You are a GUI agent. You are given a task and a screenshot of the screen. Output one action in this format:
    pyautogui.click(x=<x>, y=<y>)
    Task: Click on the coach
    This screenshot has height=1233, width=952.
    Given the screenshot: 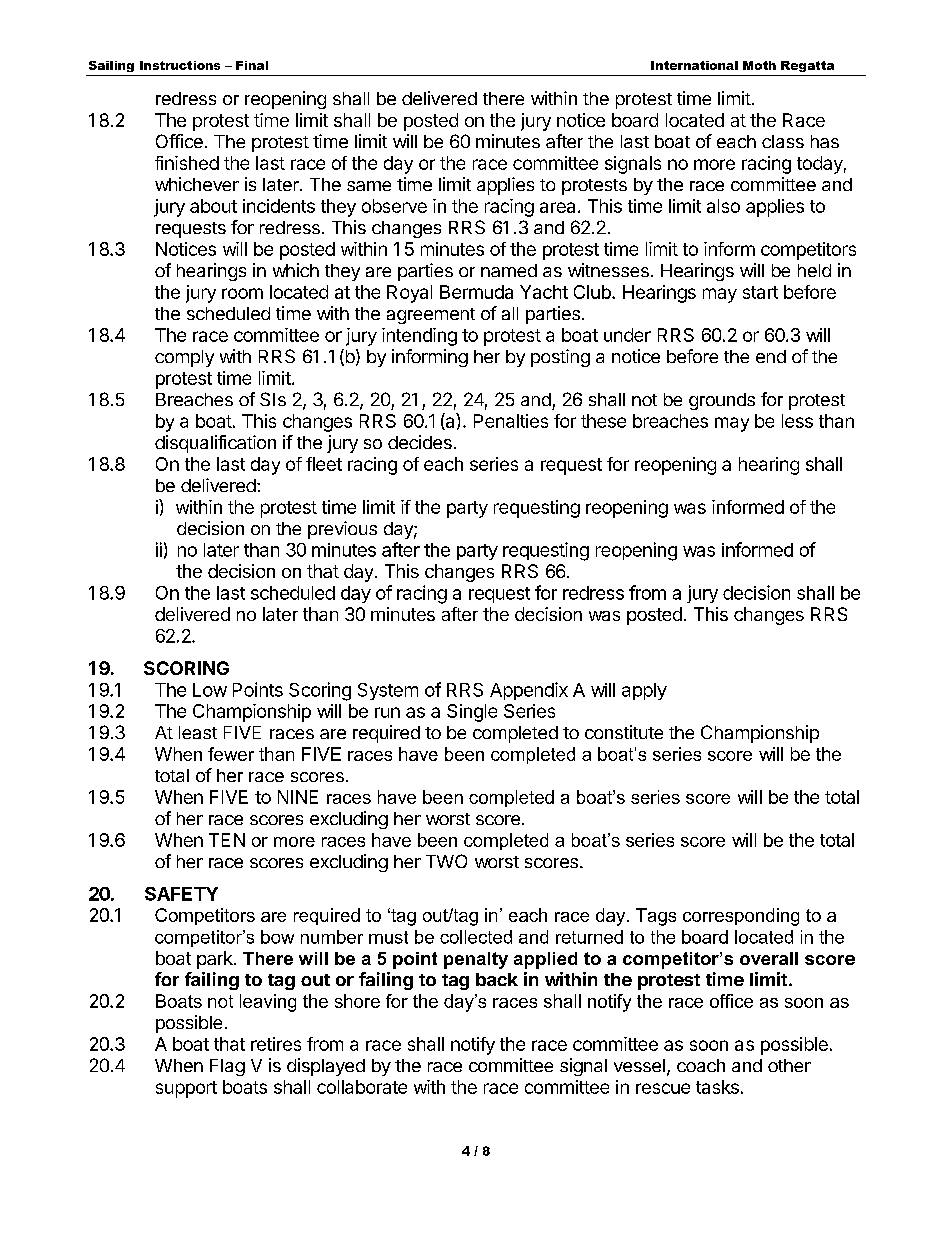 What is the action you would take?
    pyautogui.click(x=701, y=1065)
